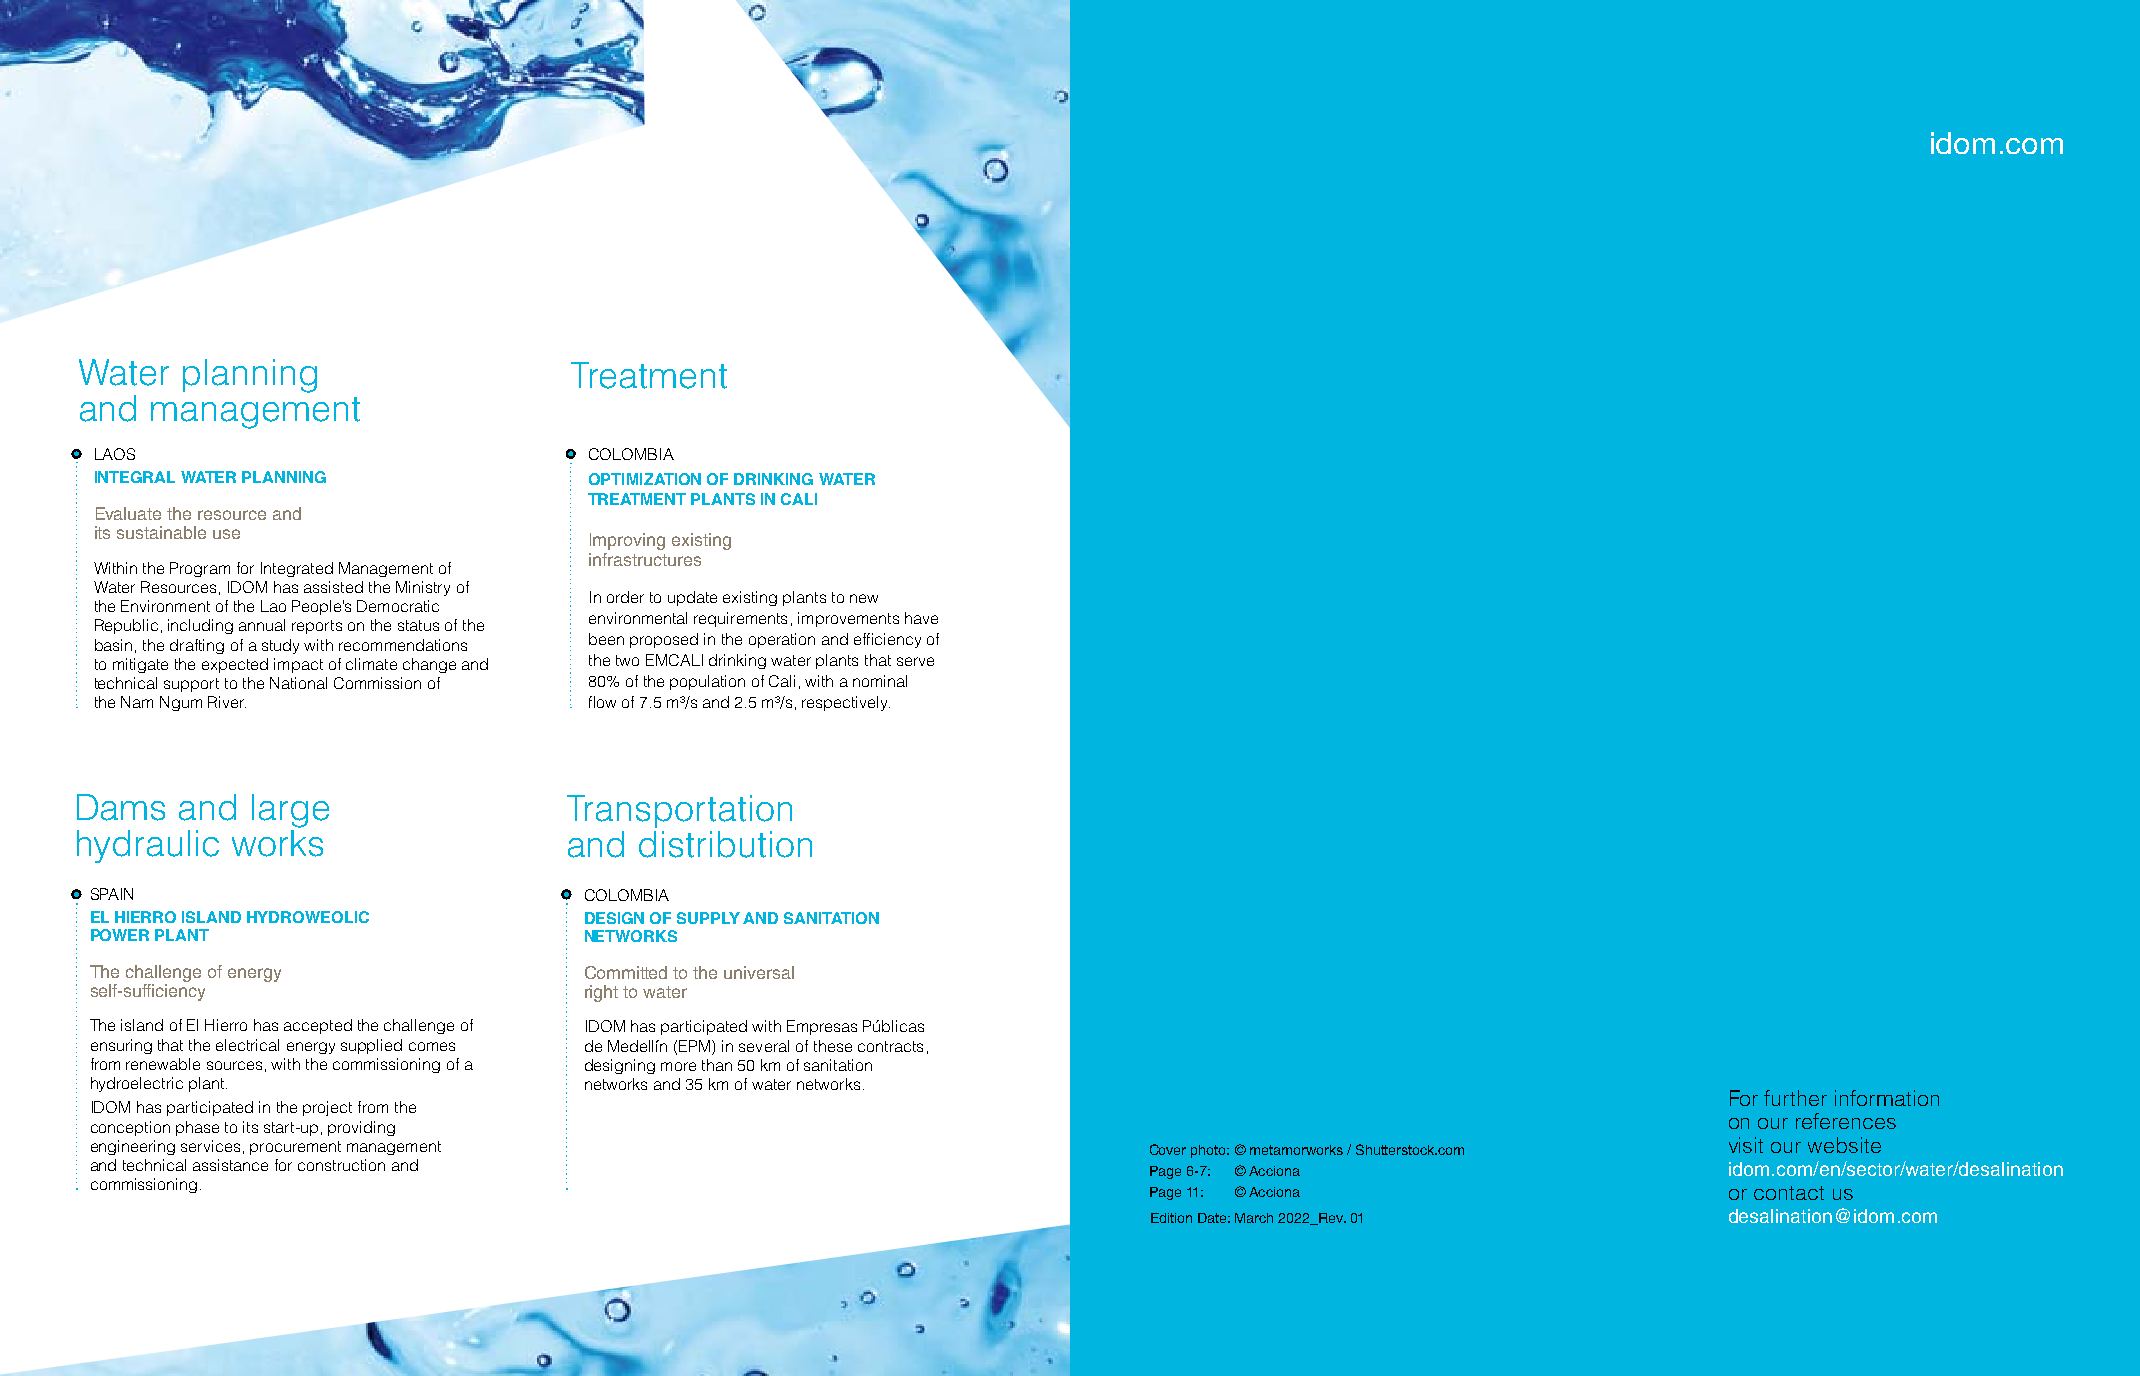 The height and width of the image is (1376, 2140). Describe the element at coordinates (887, 640) in the image. I see `efficiency` at that location.
